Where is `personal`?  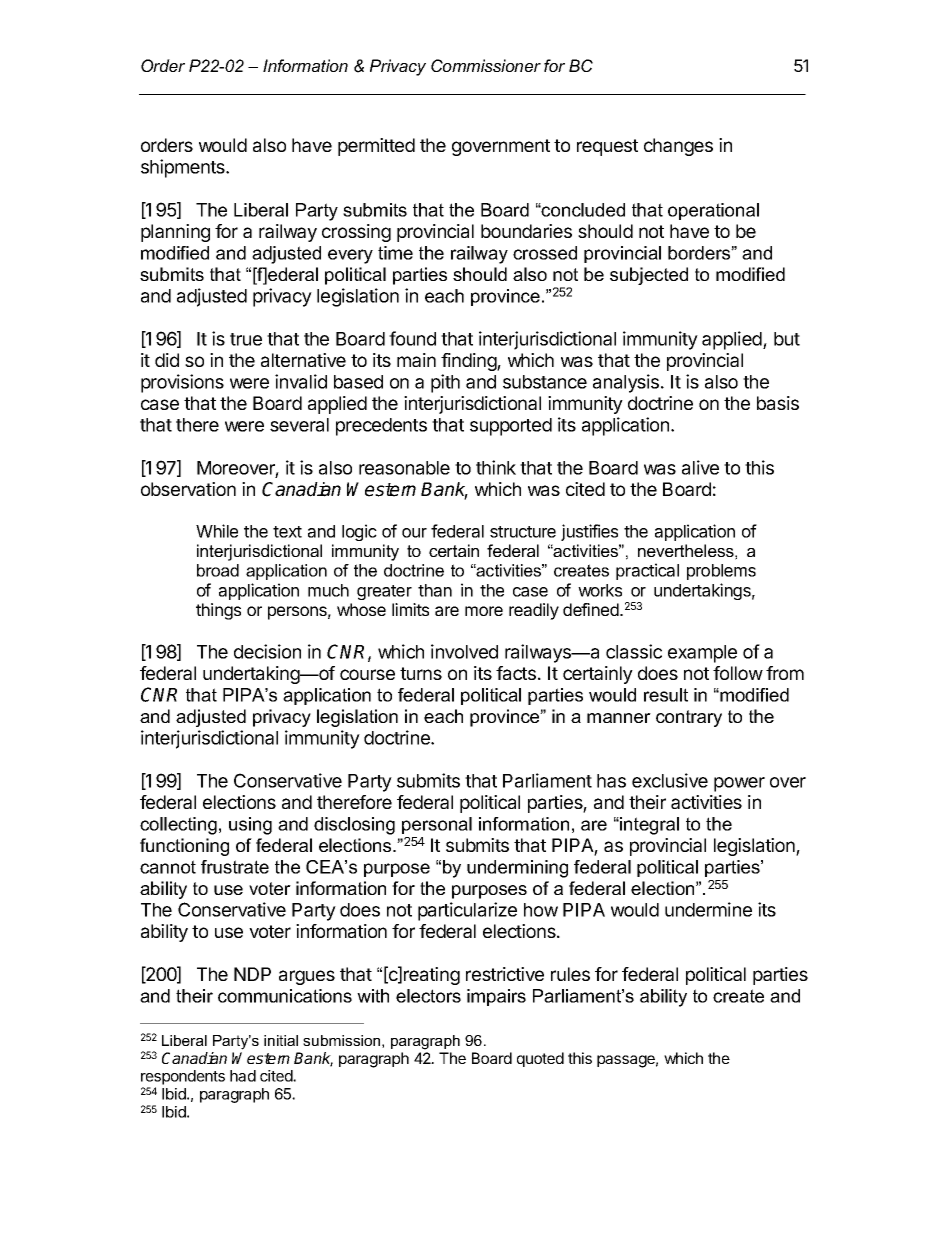
personal is located at coordinates (437, 825).
